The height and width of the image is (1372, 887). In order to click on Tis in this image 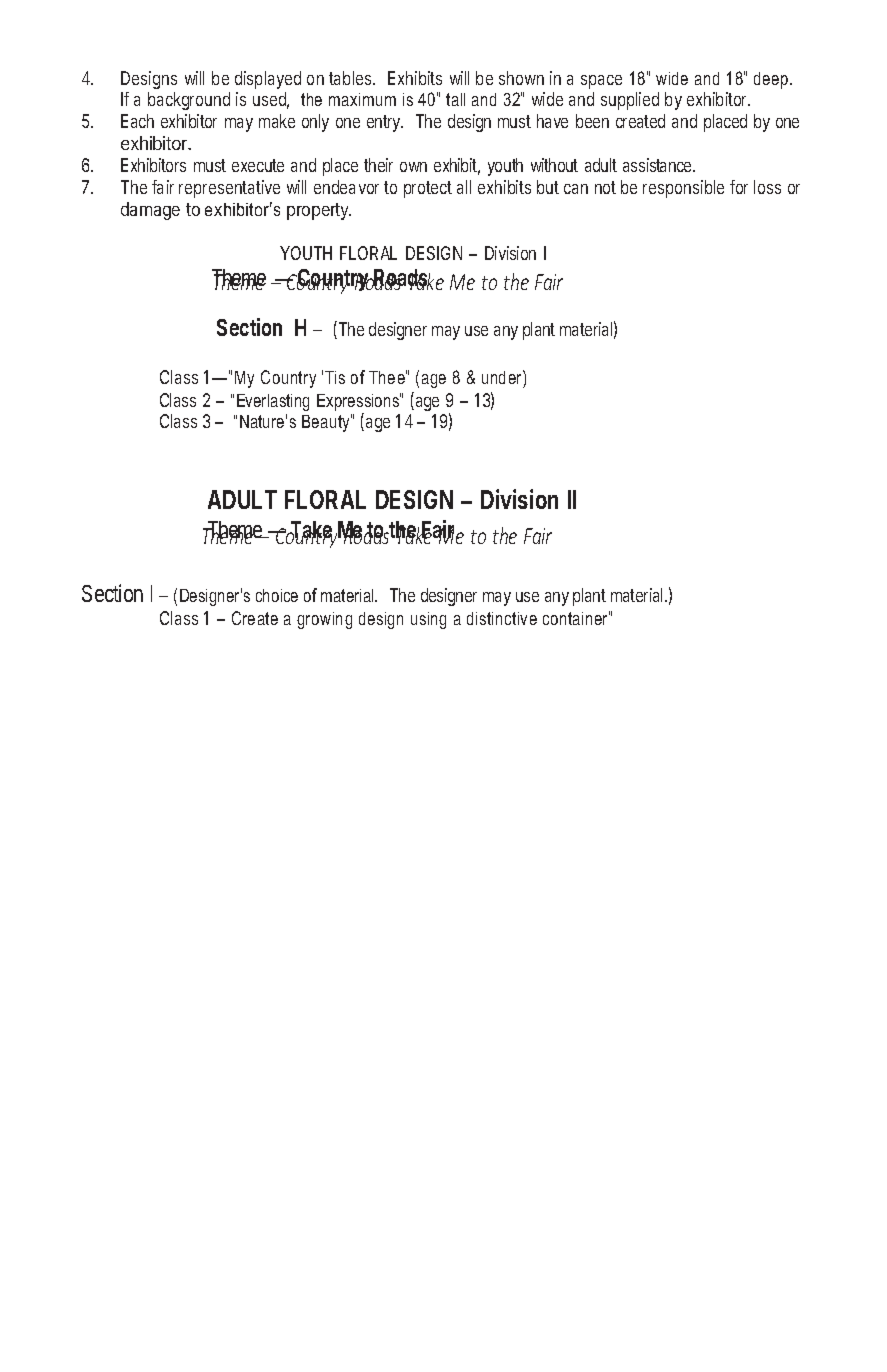, I will do `click(335, 377)`.
